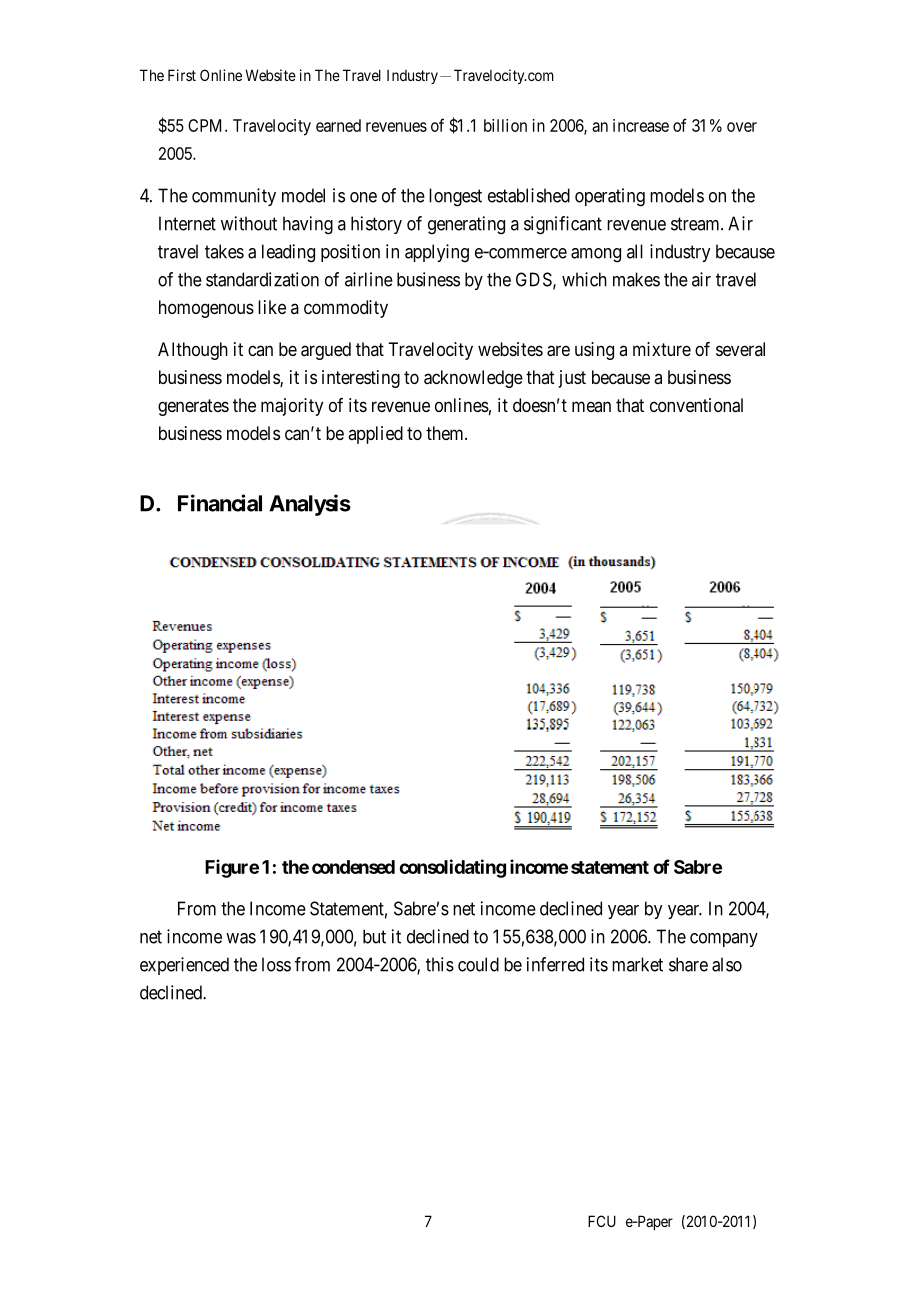 The image size is (924, 1308). Describe the element at coordinates (220, 503) in the screenshot. I see `Financial` at that location.
